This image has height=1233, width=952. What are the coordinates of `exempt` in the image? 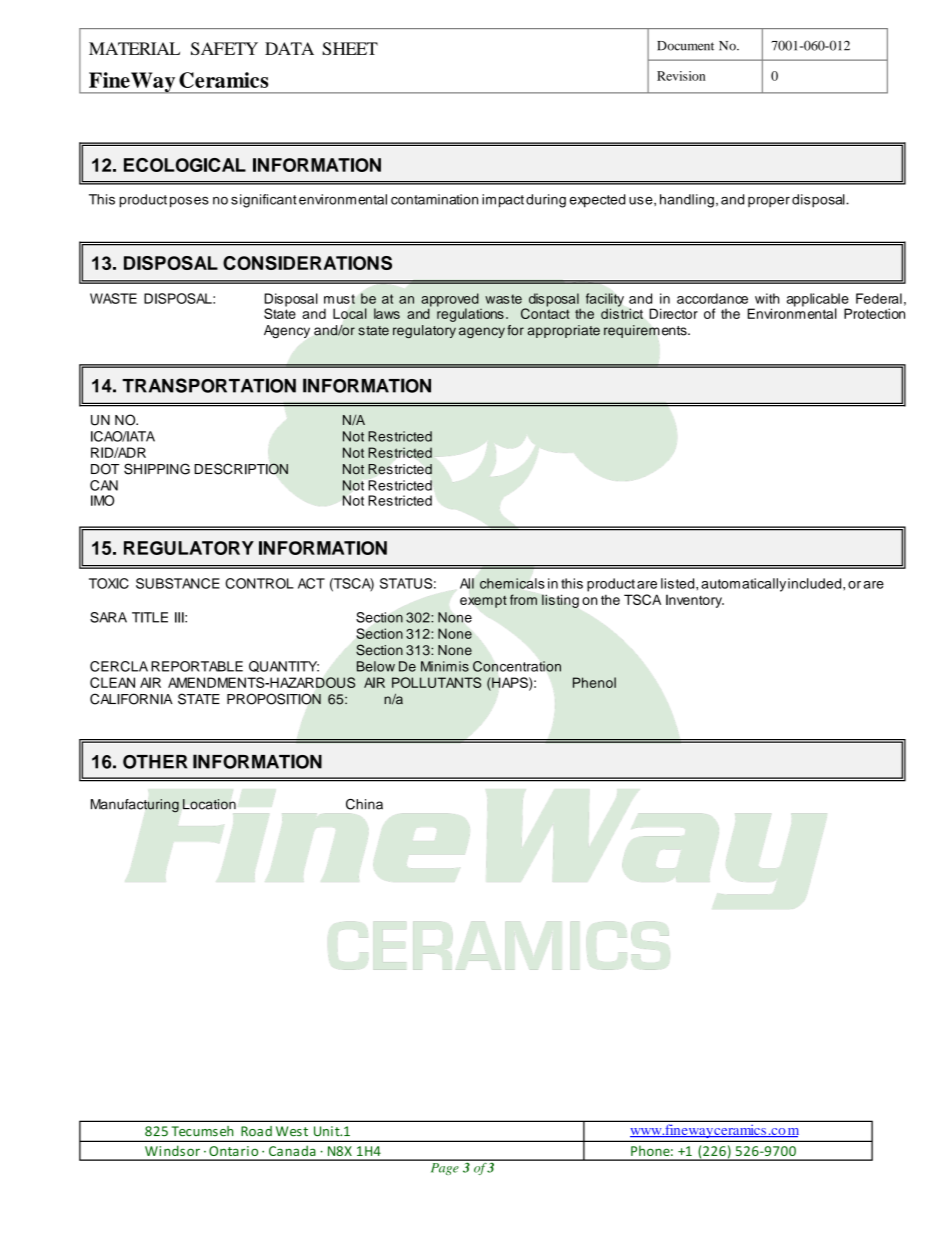 It's located at (483, 602).
